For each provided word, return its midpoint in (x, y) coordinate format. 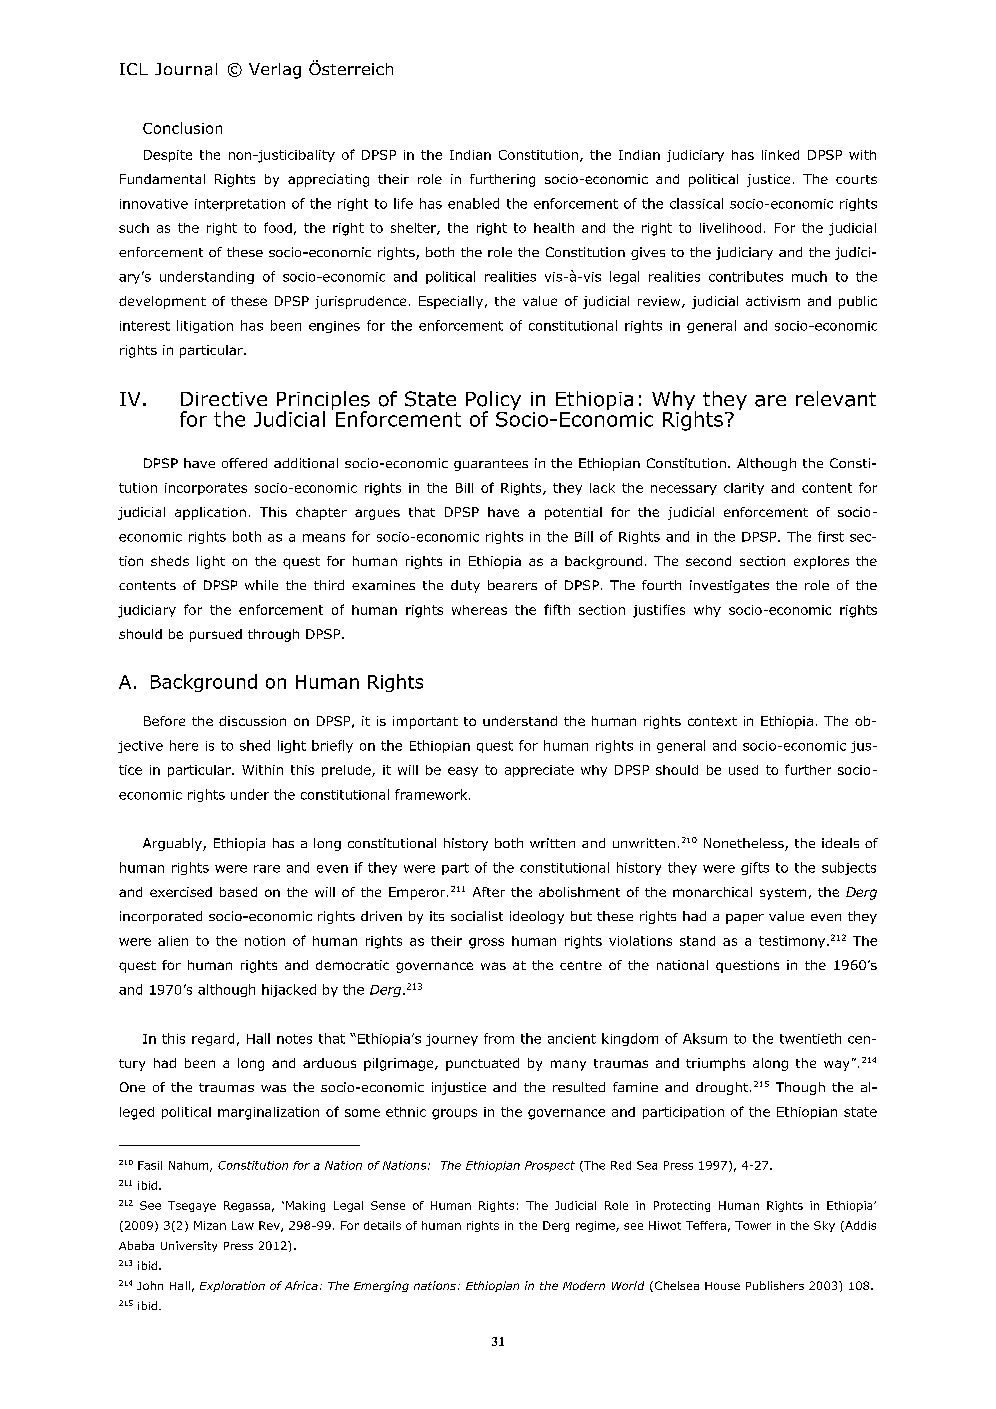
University (189, 1246)
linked (780, 155)
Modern (584, 1285)
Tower (753, 1225)
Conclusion (182, 128)
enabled (473, 203)
